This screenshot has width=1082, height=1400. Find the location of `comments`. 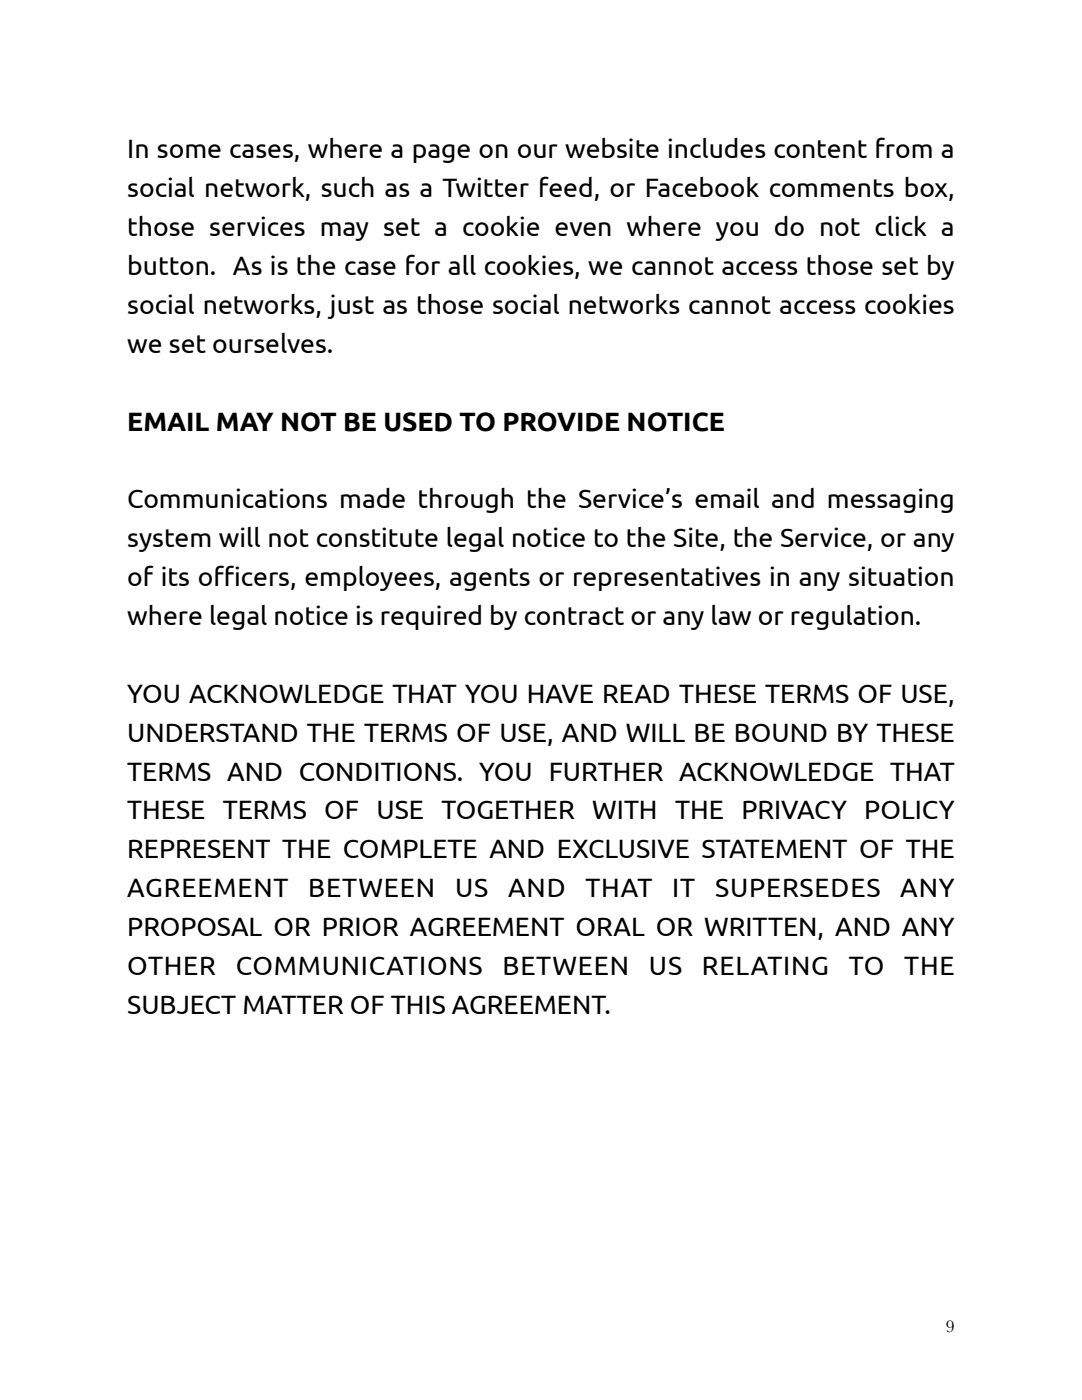

comments is located at coordinates (832, 188).
